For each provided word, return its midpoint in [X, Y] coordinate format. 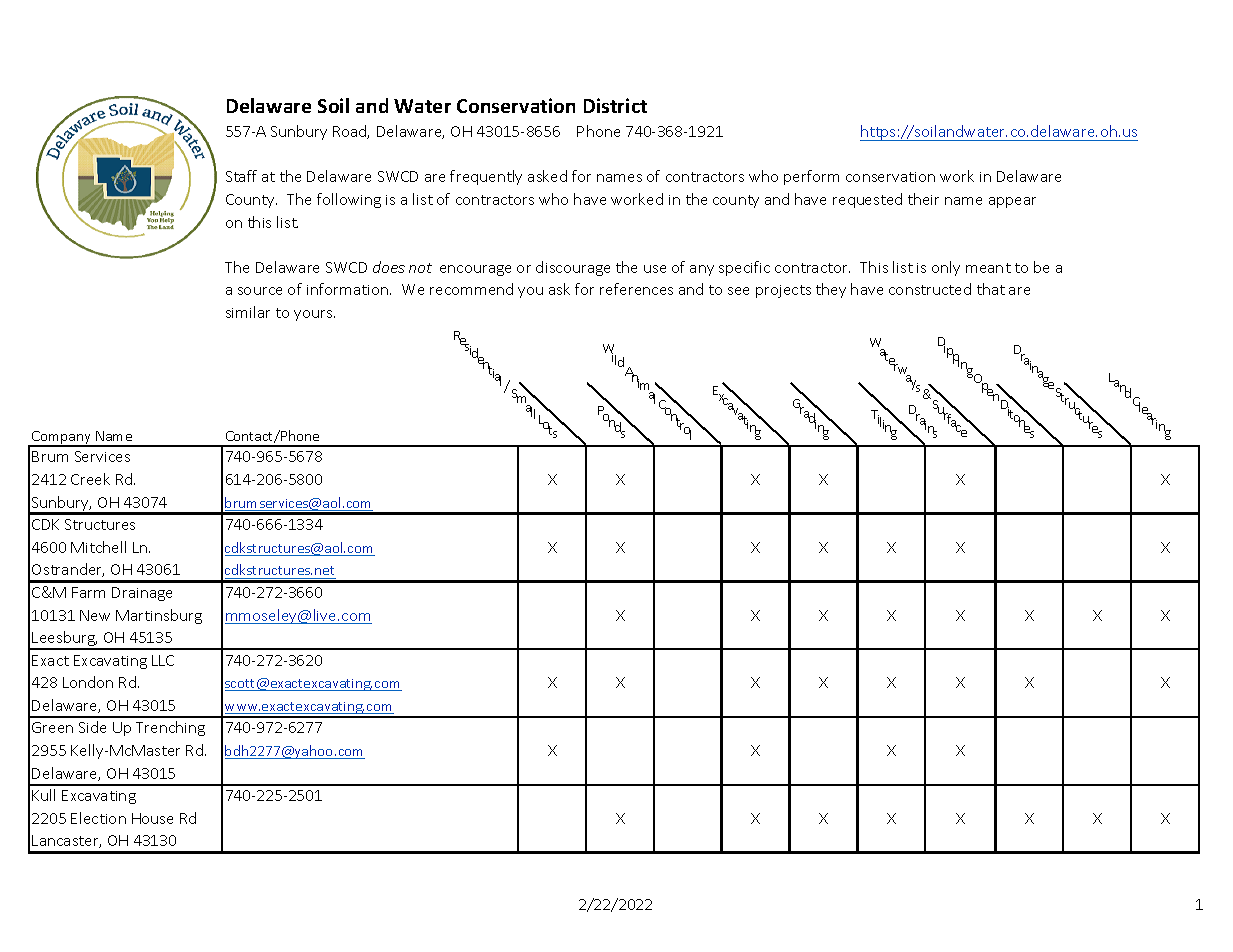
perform [811, 177]
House [152, 818]
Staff [241, 176]
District [615, 105]
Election [98, 818]
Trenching [170, 728]
